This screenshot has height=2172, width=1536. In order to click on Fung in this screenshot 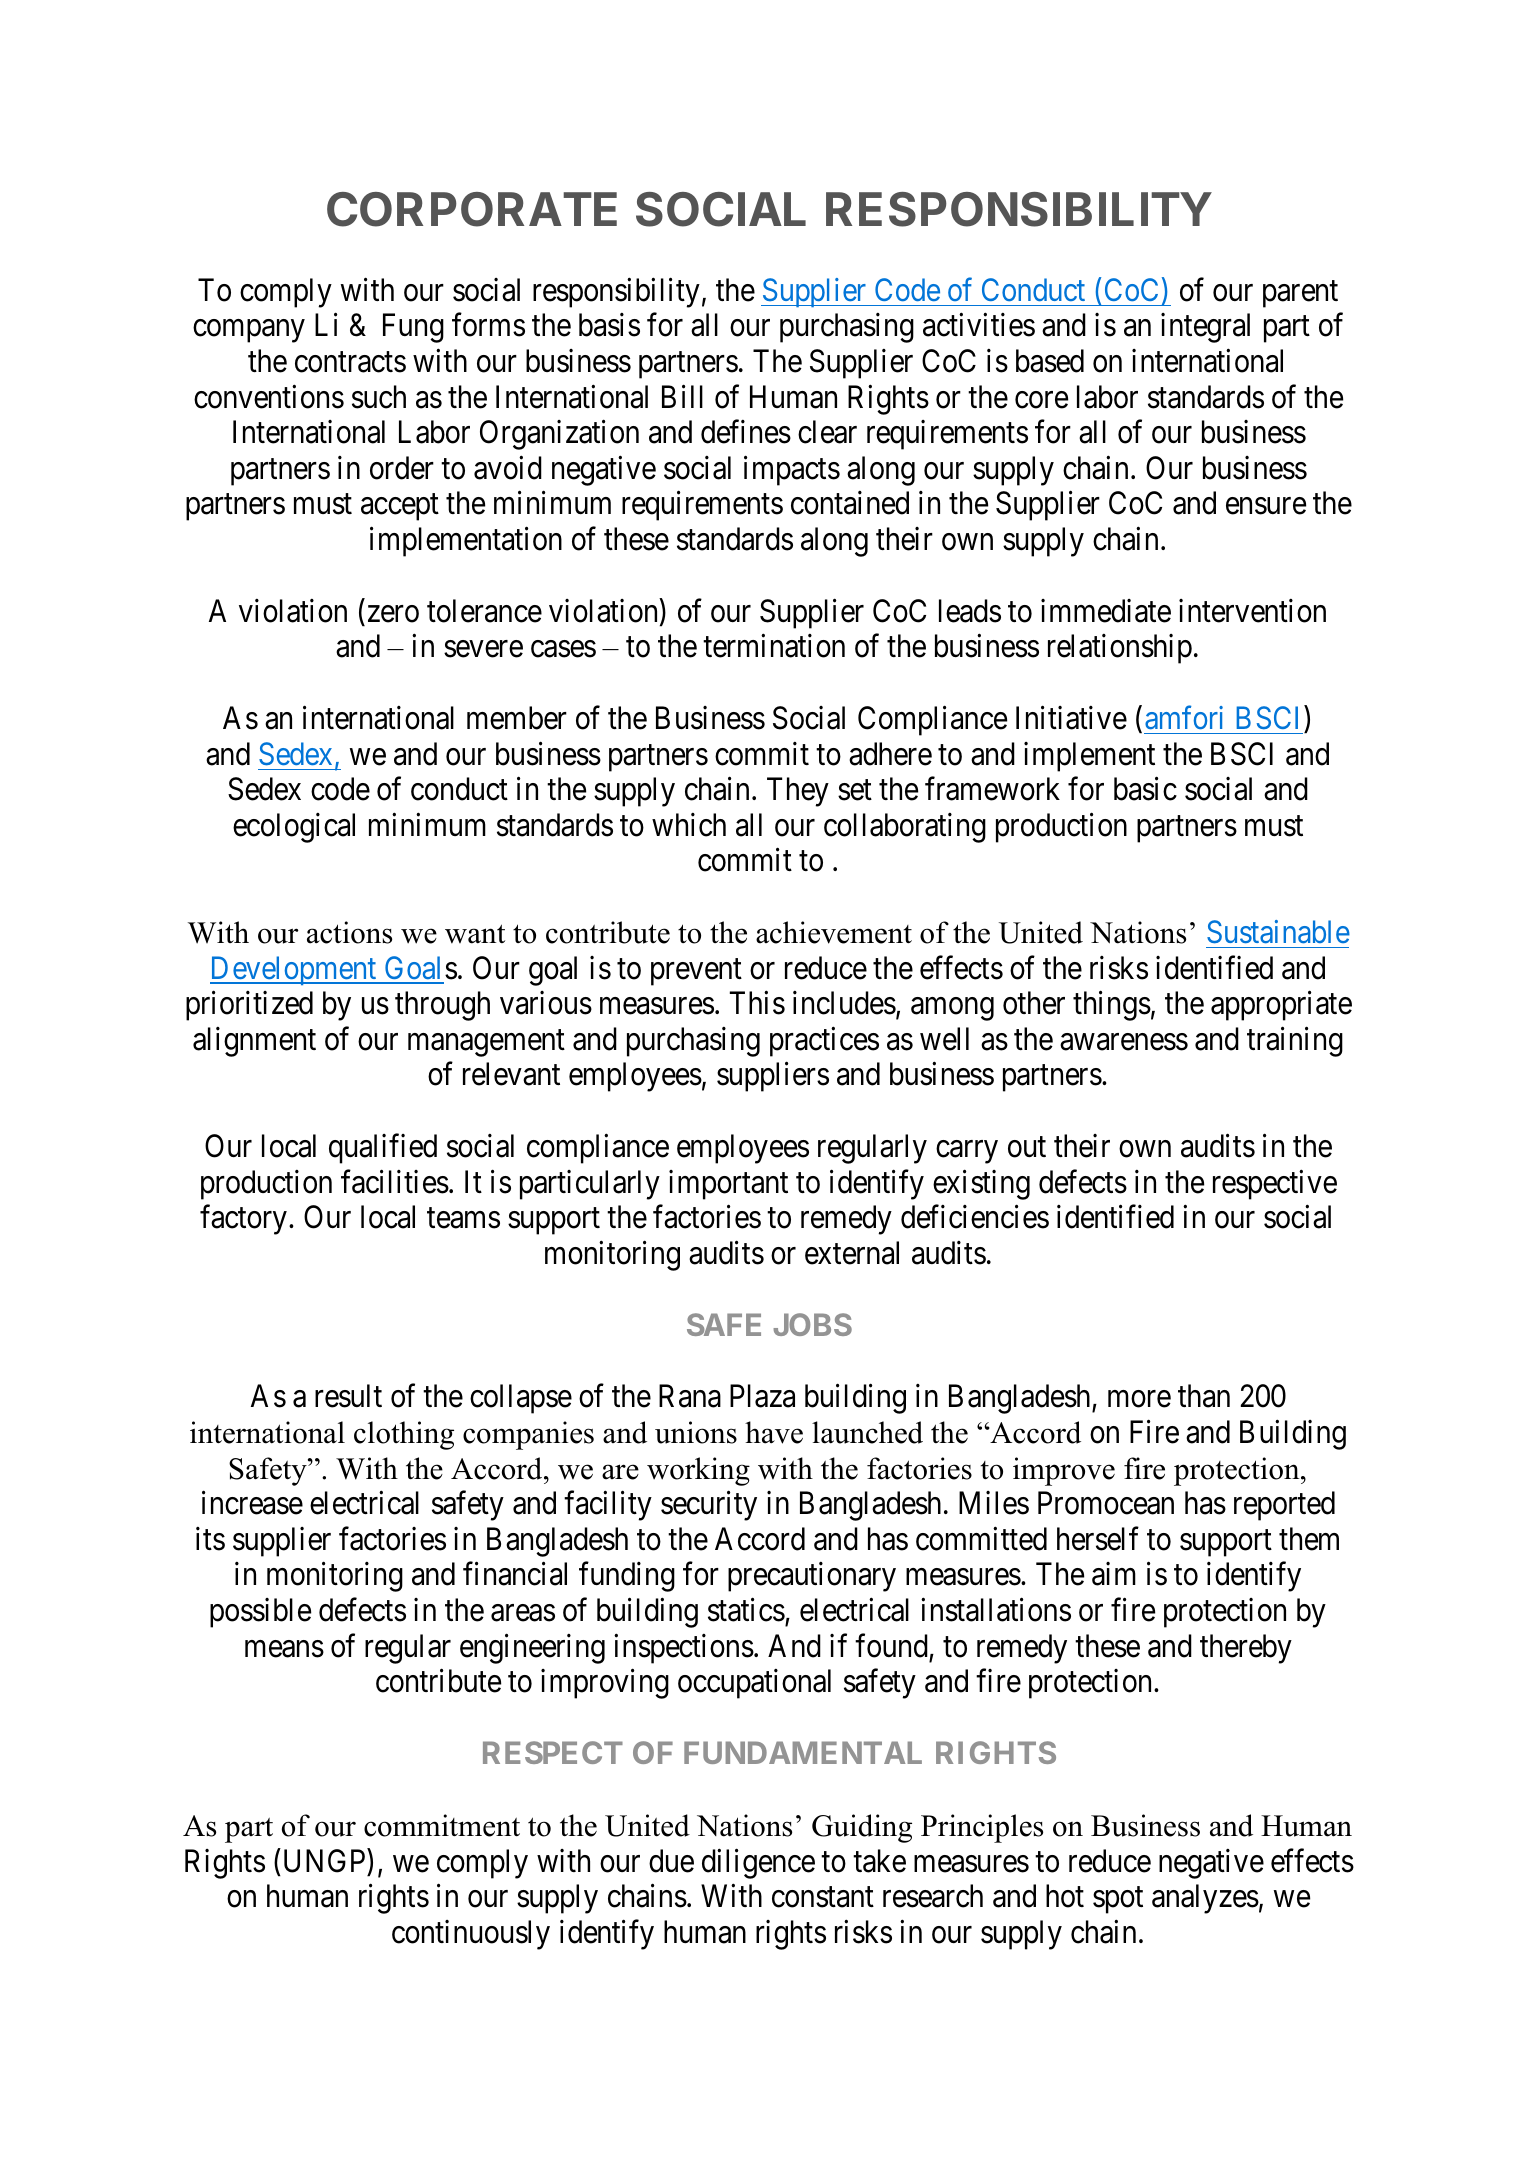, I will do `click(413, 328)`.
